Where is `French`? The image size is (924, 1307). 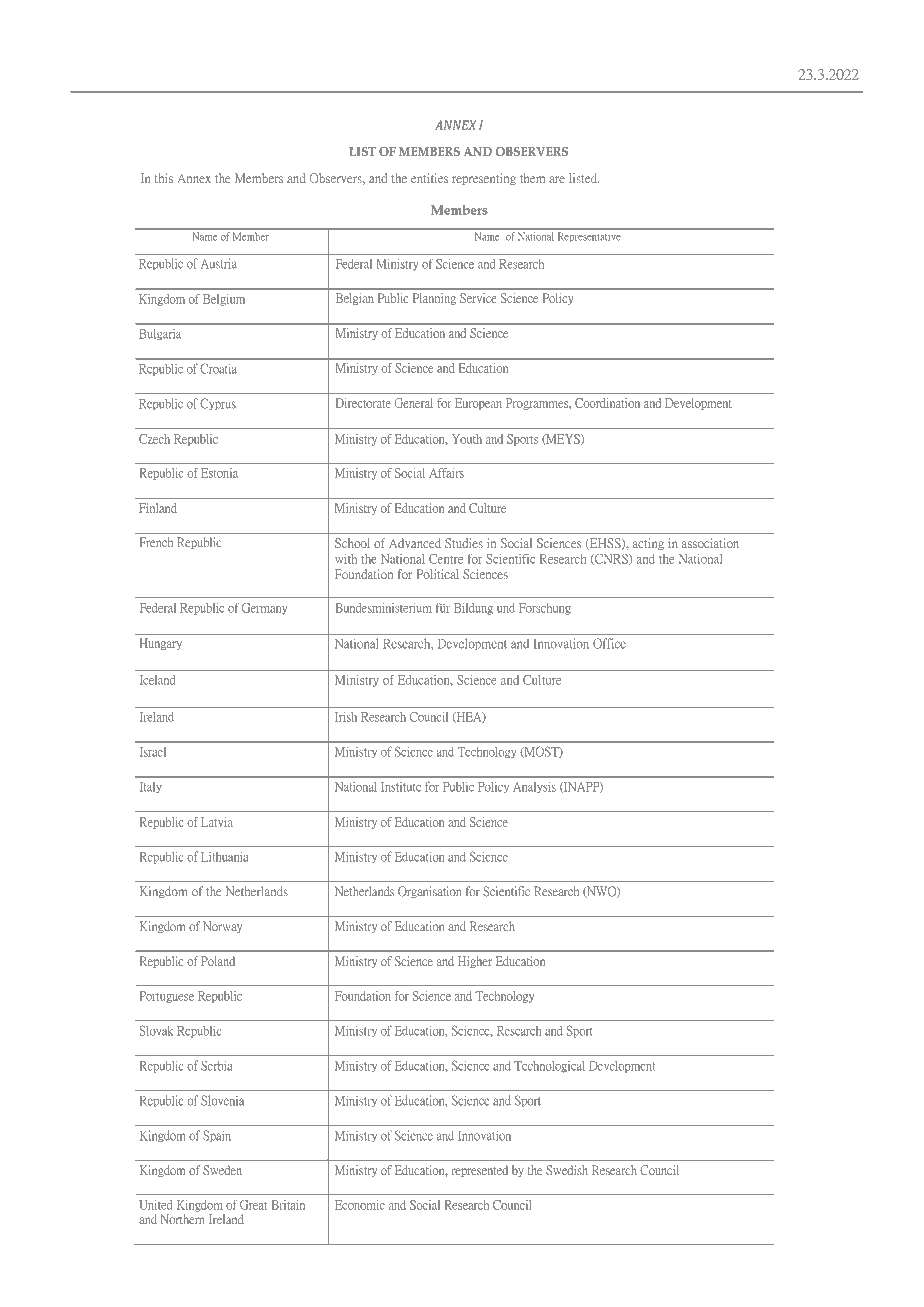
French is located at coordinates (156, 542).
